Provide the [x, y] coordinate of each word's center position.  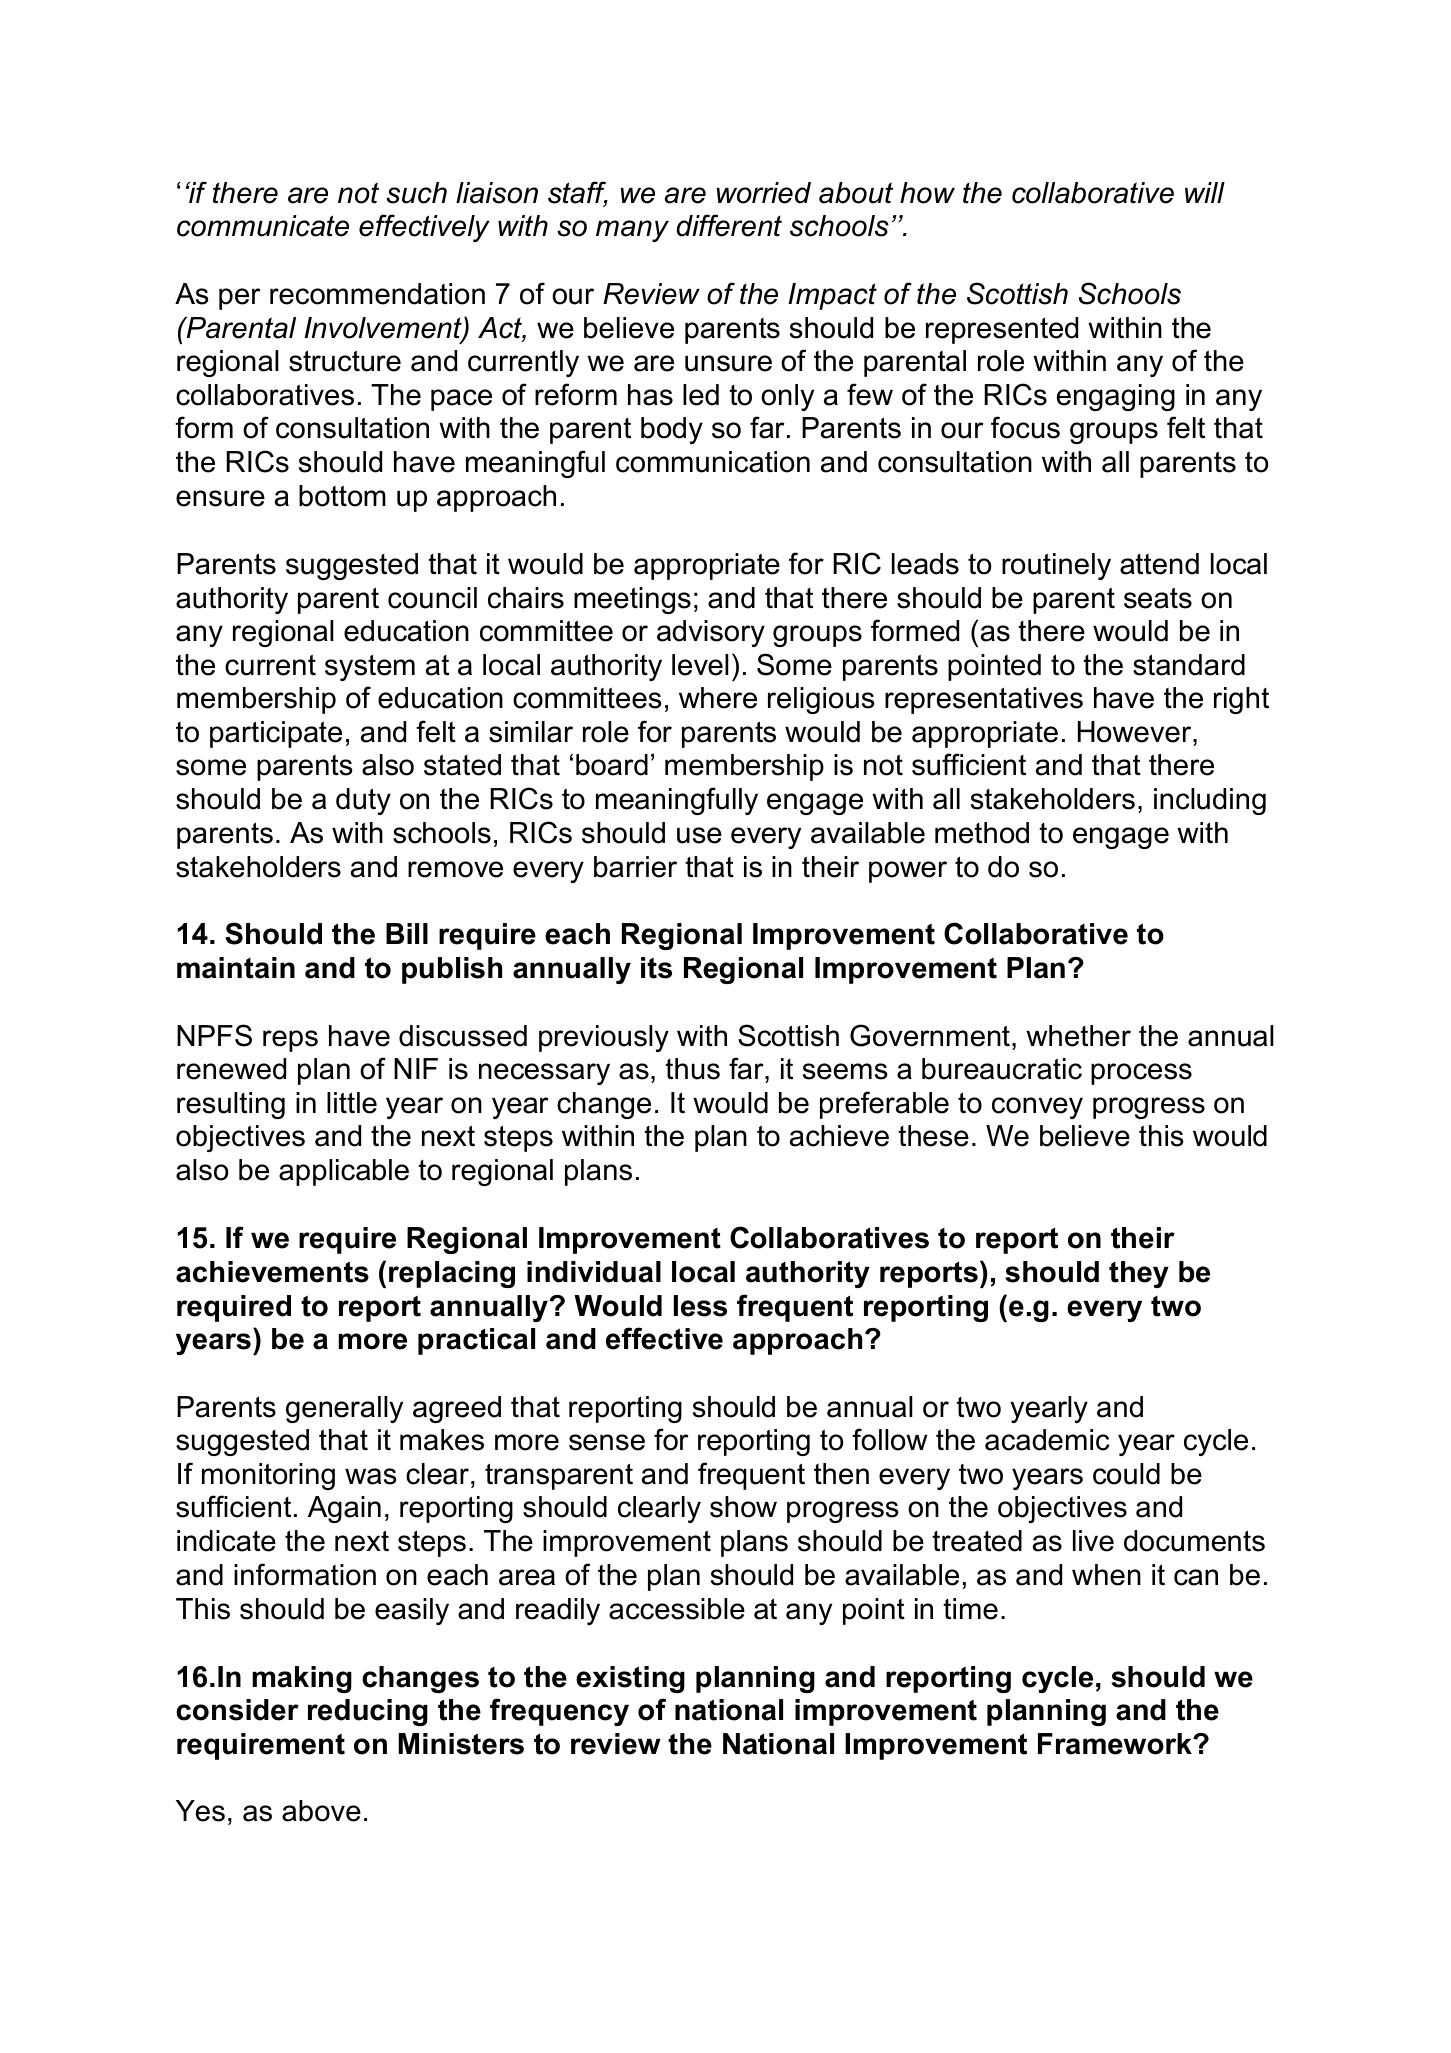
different [729, 225]
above [321, 1811]
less [700, 1306]
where [718, 698]
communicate [263, 226]
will [1205, 192]
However [1136, 732]
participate [276, 734]
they [1139, 1274]
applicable [344, 1172]
